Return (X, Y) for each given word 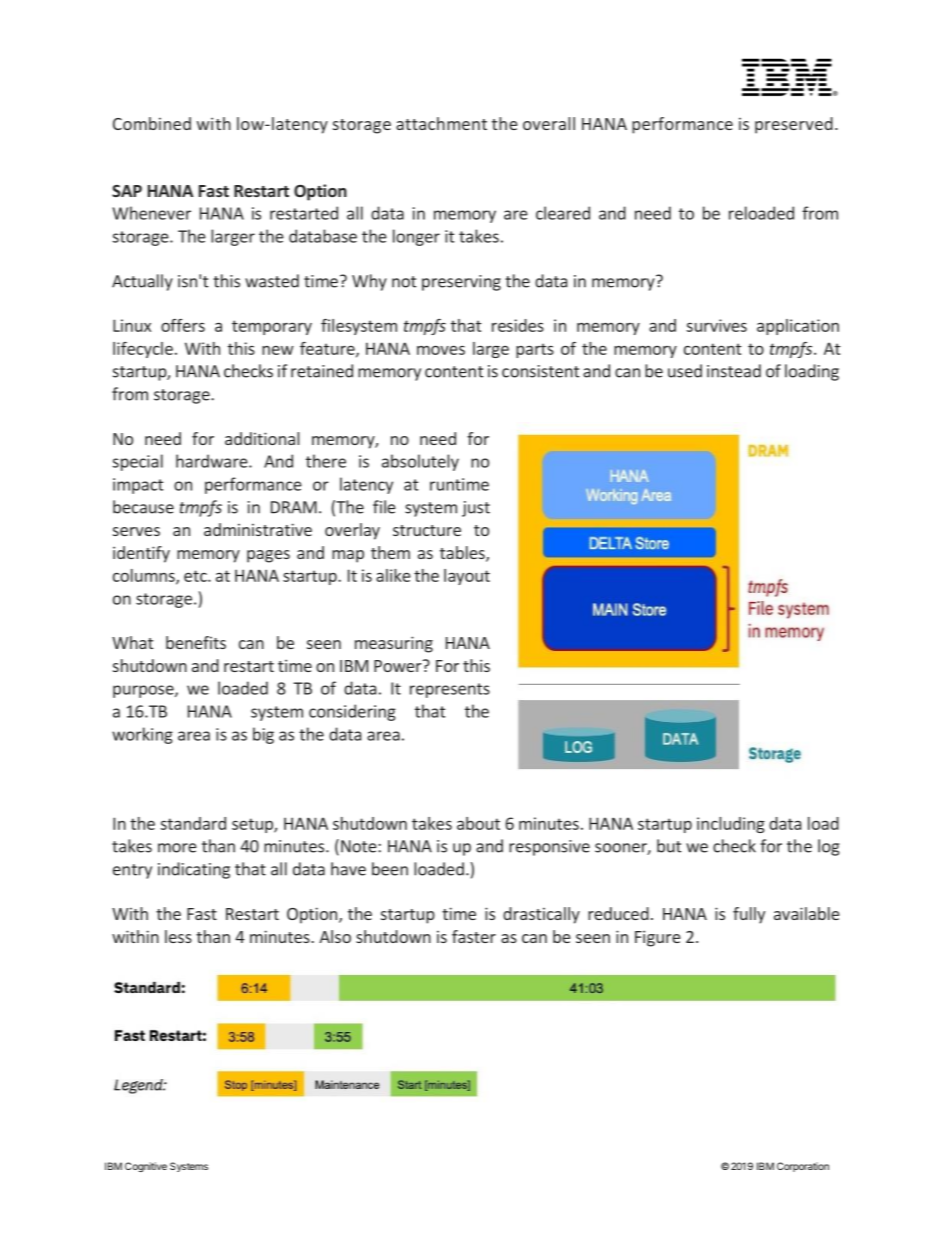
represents (450, 690)
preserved (794, 125)
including (731, 825)
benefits (196, 642)
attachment (441, 123)
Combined (152, 123)
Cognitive (146, 1167)
